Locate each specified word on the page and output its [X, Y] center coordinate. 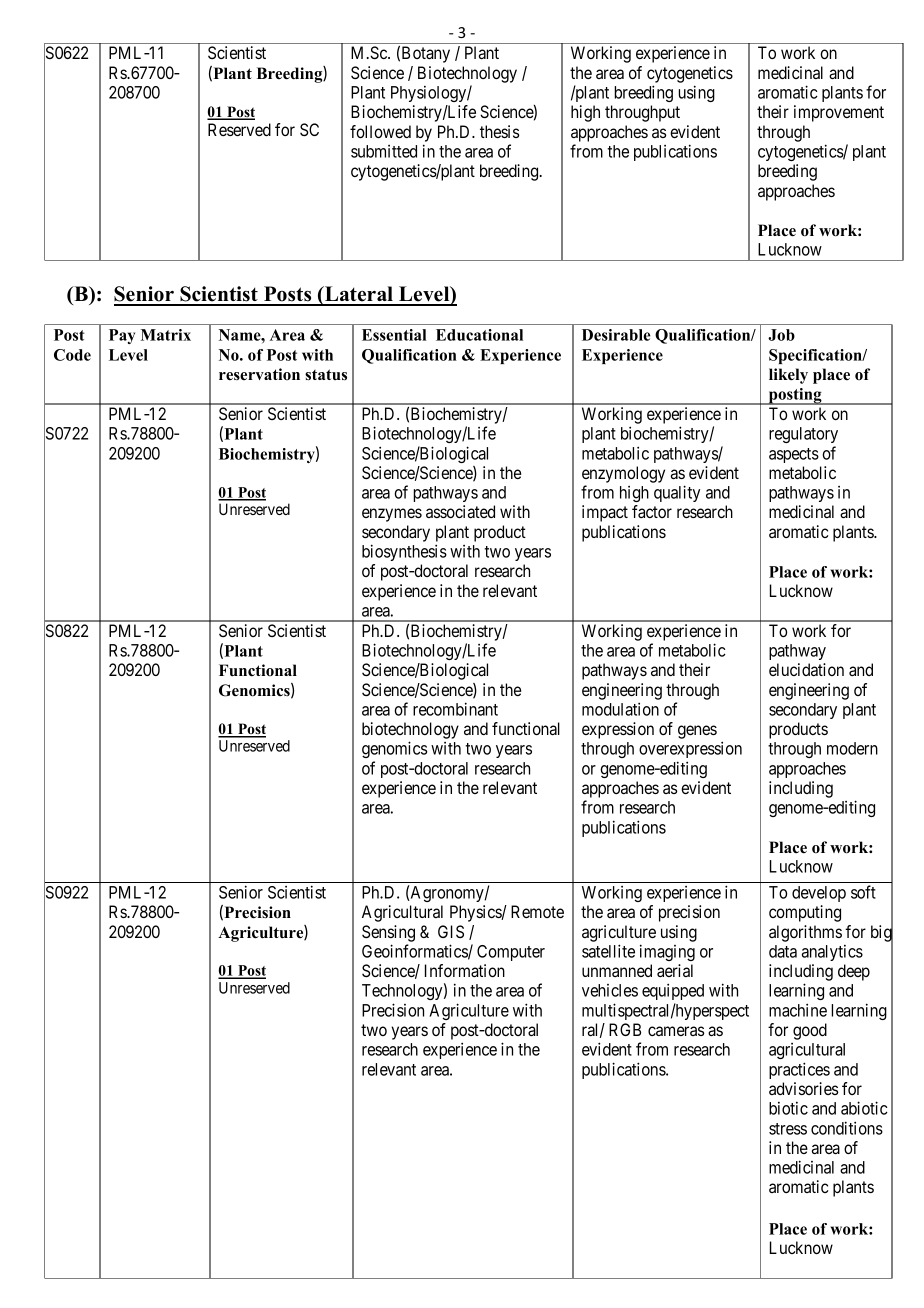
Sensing [388, 933]
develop [819, 894]
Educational [479, 335]
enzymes [392, 515]
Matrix [166, 335]
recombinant [455, 709]
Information [465, 970]
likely [788, 376]
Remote [537, 911]
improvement [839, 113]
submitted [384, 151]
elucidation [806, 669]
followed [380, 131]
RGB [625, 1029]
